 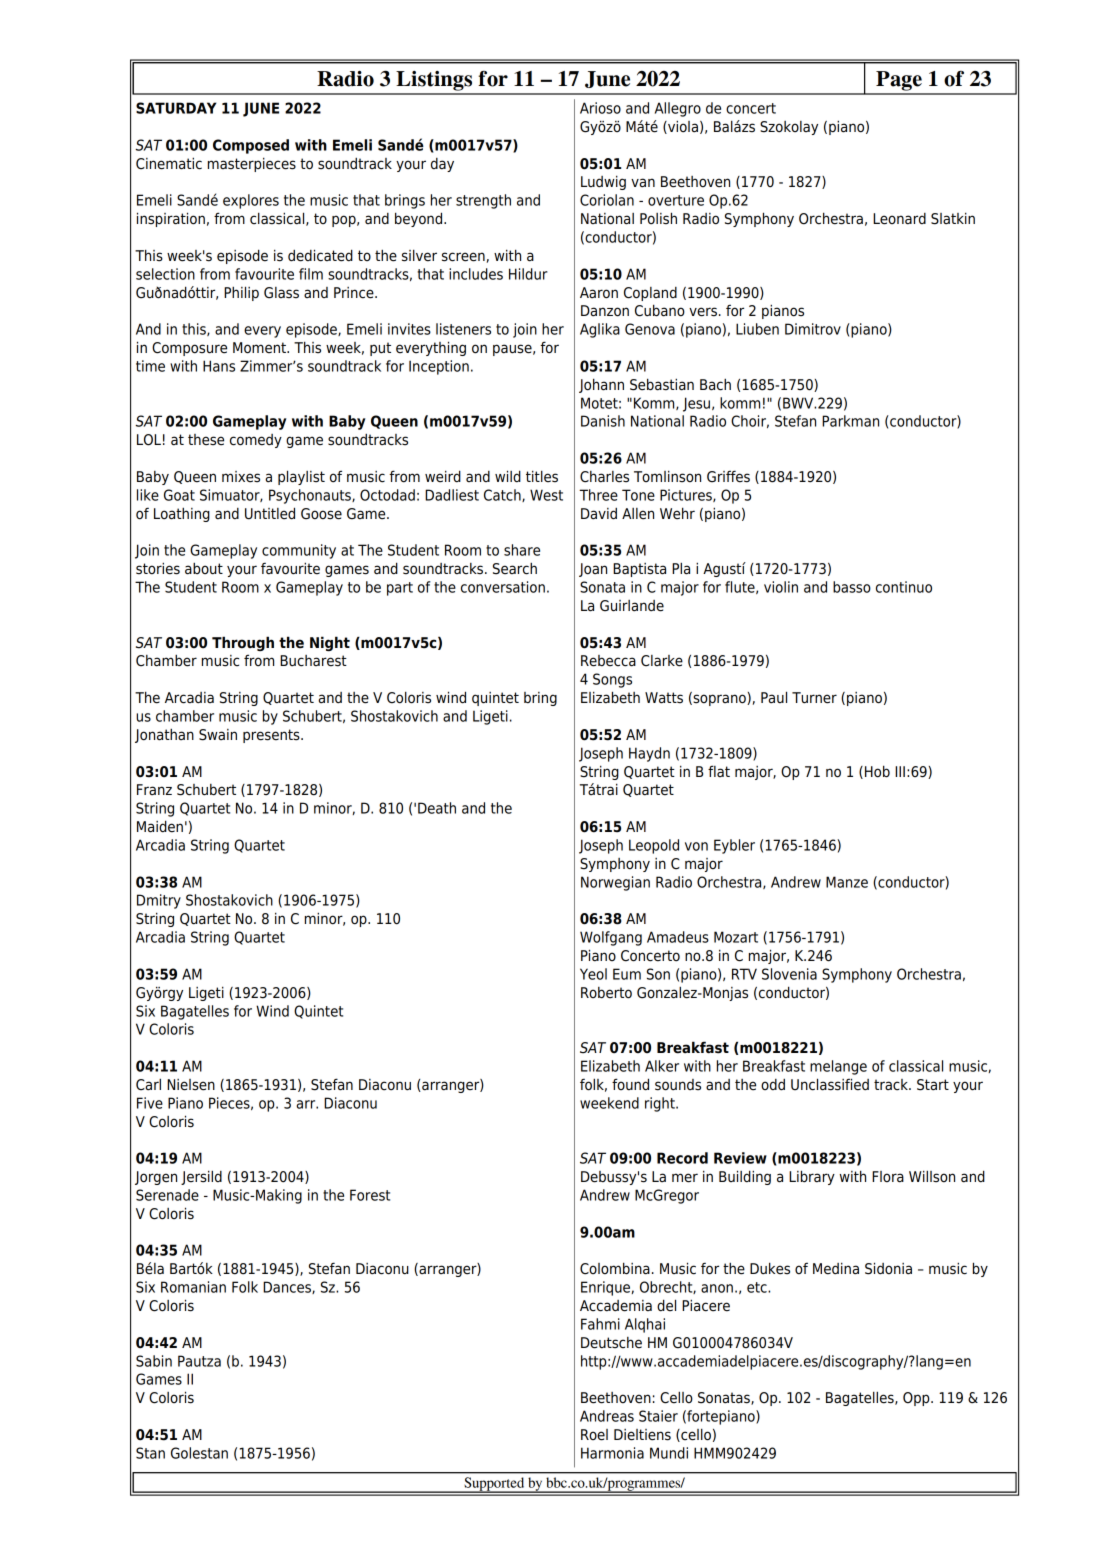 I want to click on Nielsen, so click(x=191, y=1085).
